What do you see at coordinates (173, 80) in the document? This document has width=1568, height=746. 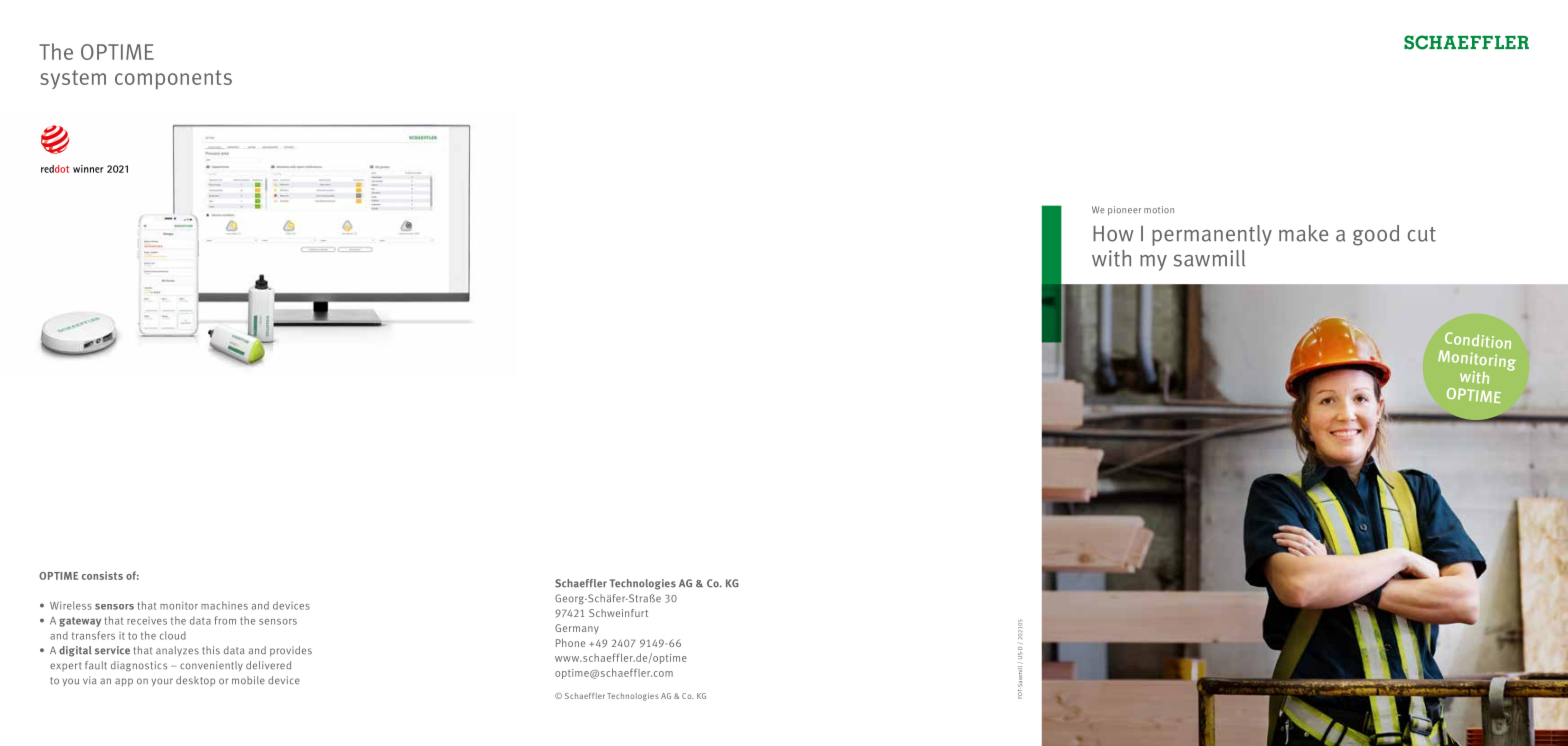 I see `components` at bounding box center [173, 80].
